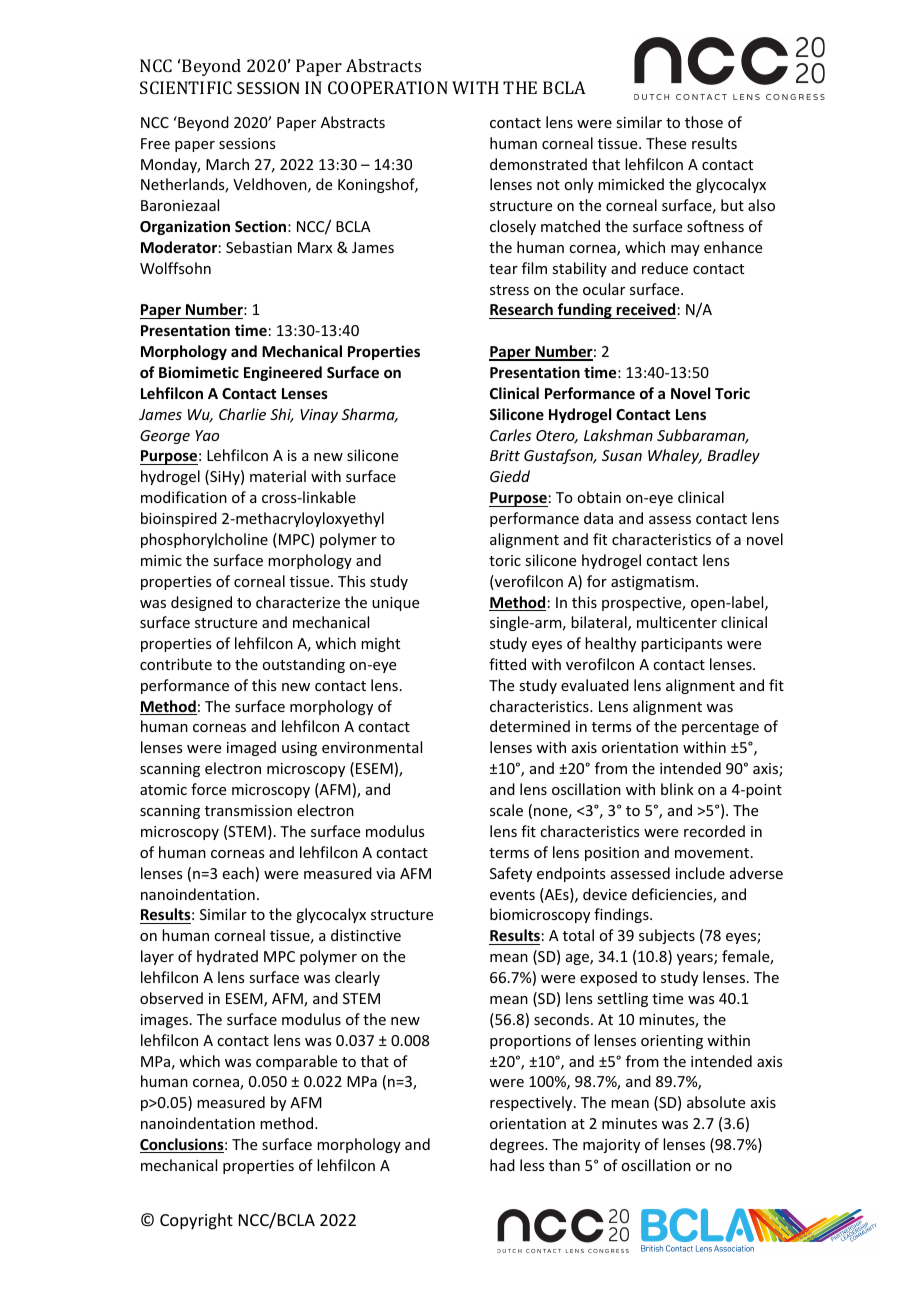  I want to click on Britt, so click(505, 455).
